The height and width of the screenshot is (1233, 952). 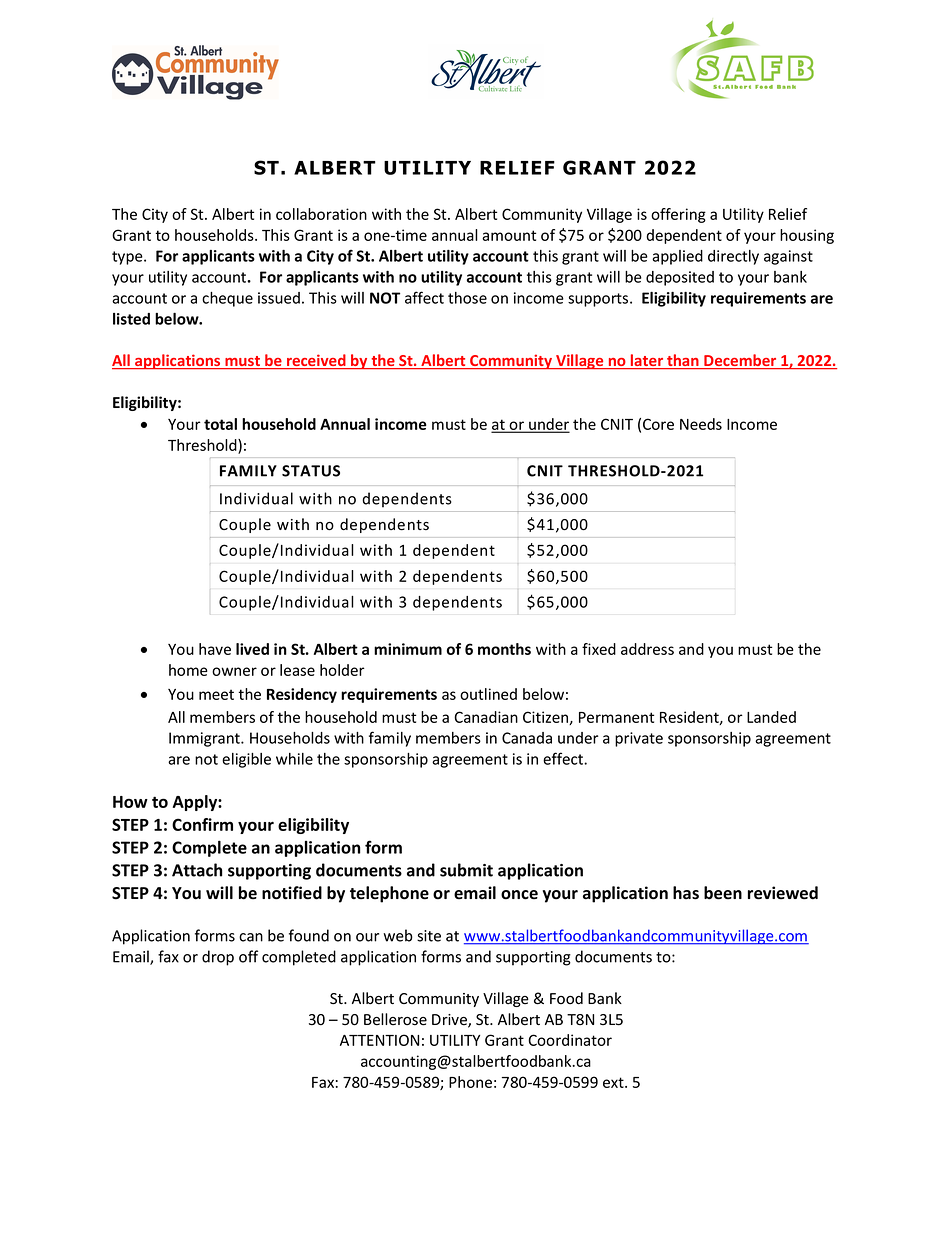 What do you see at coordinates (246, 760) in the screenshot?
I see `eligible` at bounding box center [246, 760].
